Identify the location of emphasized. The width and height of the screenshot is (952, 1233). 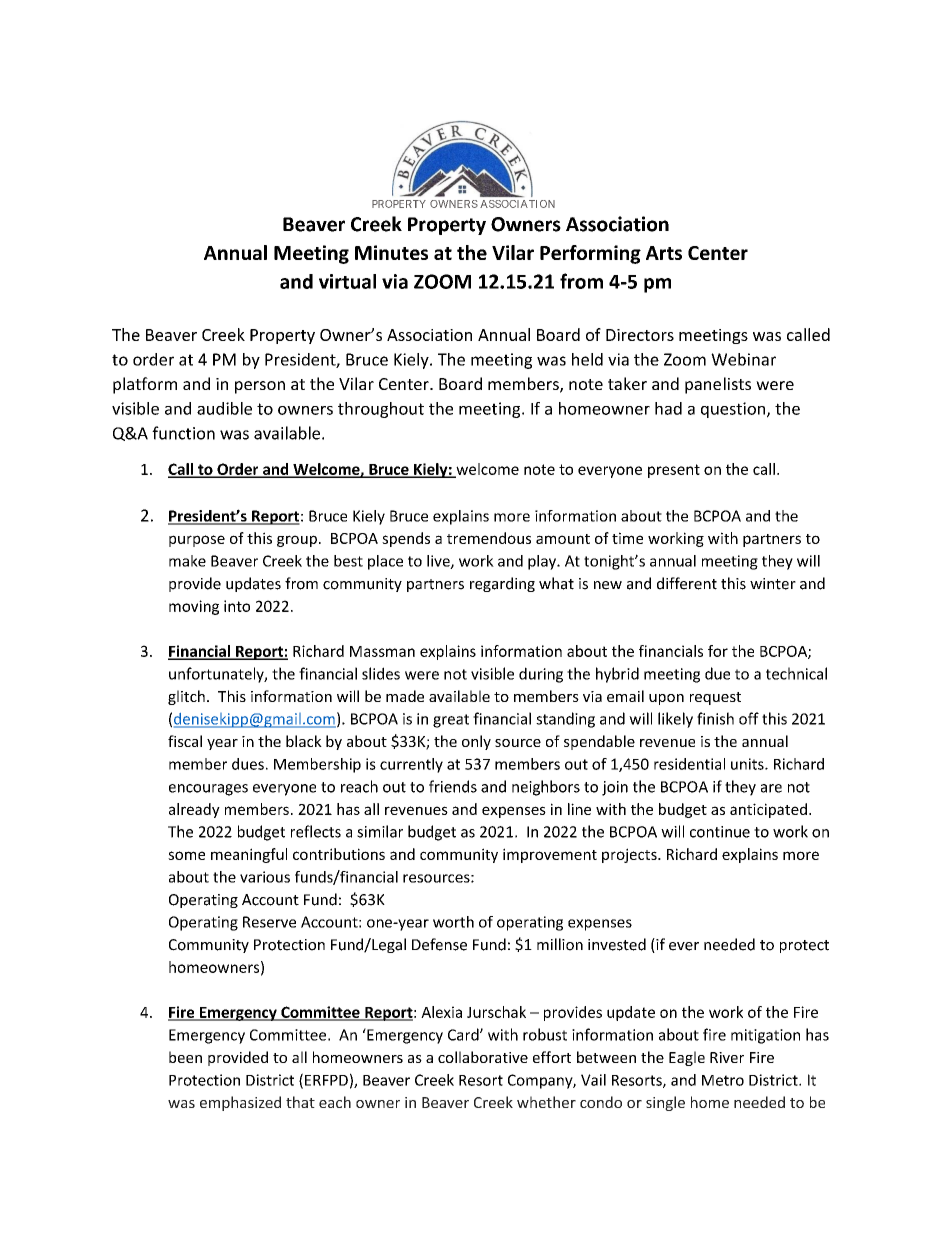
(240, 1103).
